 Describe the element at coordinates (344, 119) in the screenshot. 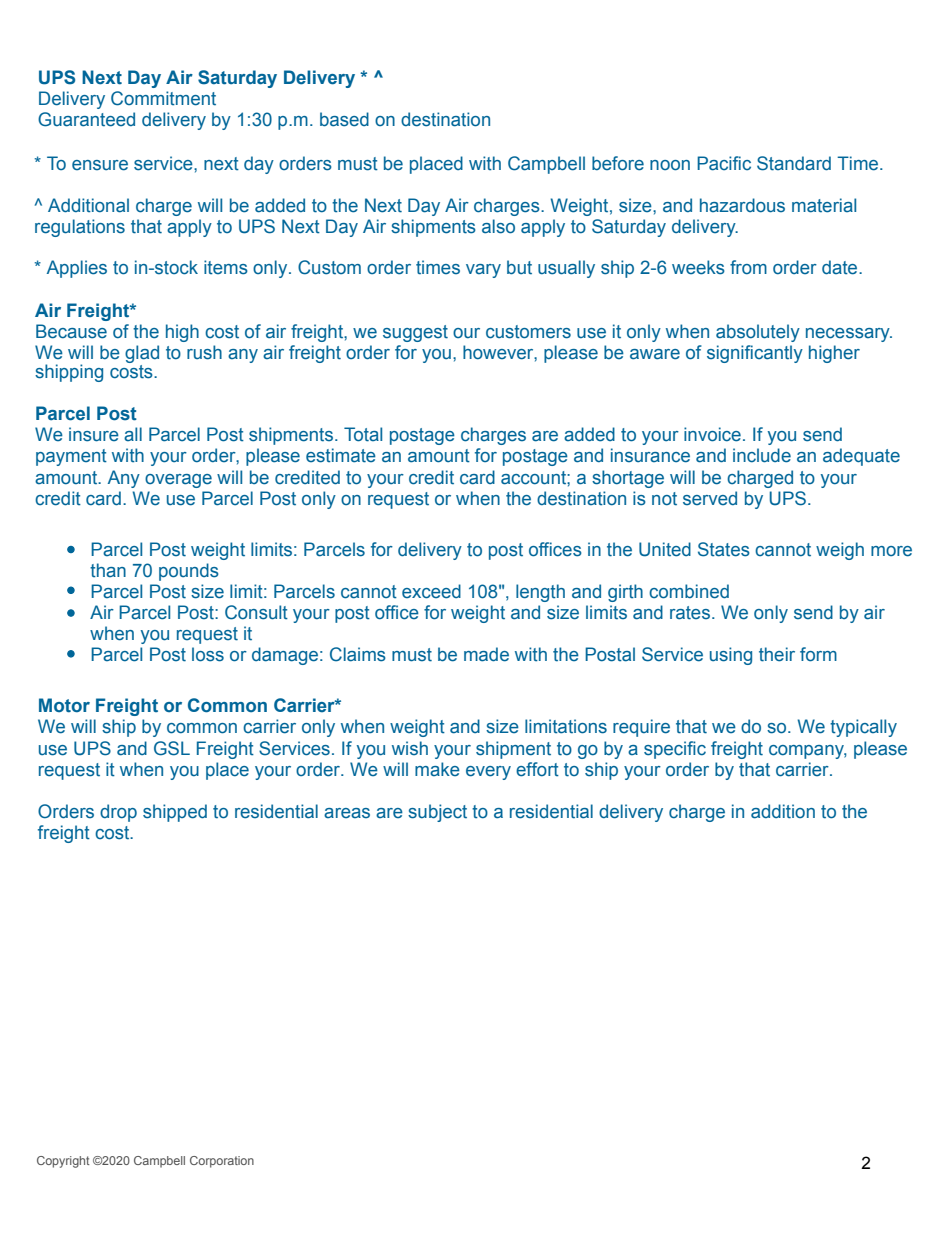

I see `based` at that location.
